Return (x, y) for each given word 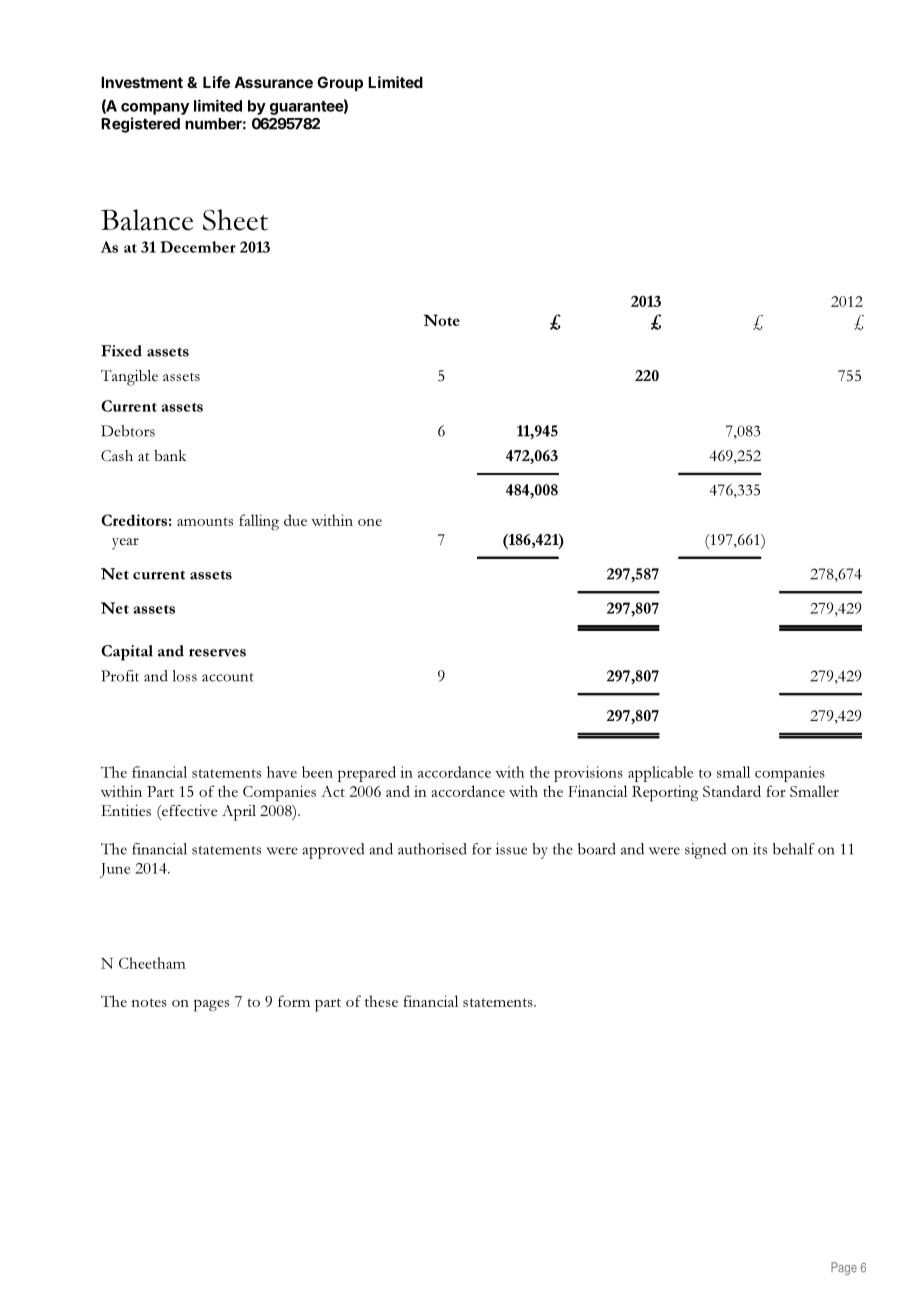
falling (259, 522)
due (295, 520)
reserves (217, 653)
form (294, 1001)
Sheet (235, 220)
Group (340, 83)
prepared (367, 774)
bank (170, 455)
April (239, 813)
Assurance (273, 82)
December (198, 247)
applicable (660, 774)
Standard (732, 791)
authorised (432, 849)
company (155, 109)
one (370, 522)
